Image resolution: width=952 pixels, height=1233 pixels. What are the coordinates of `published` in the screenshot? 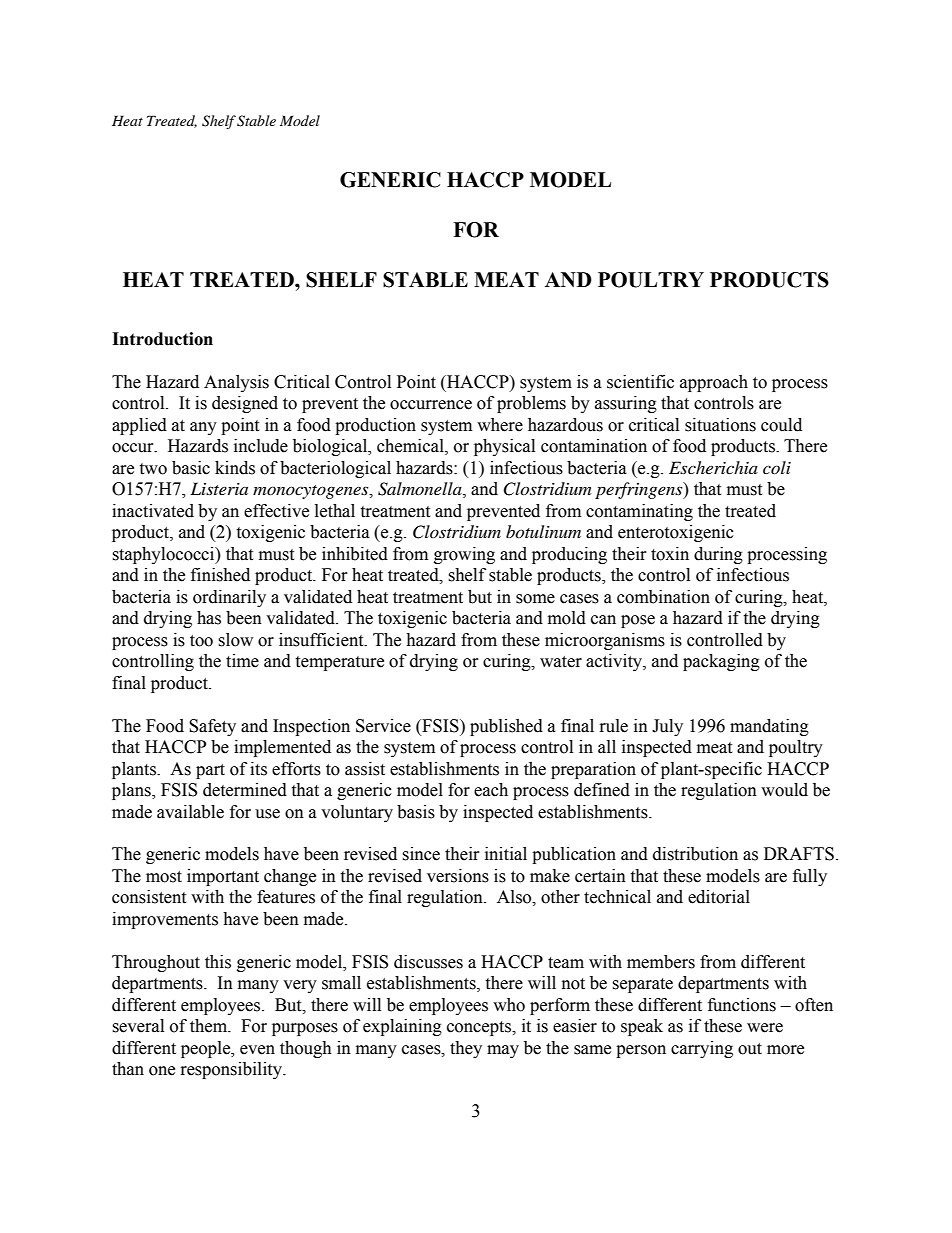 It's located at (506, 727).
